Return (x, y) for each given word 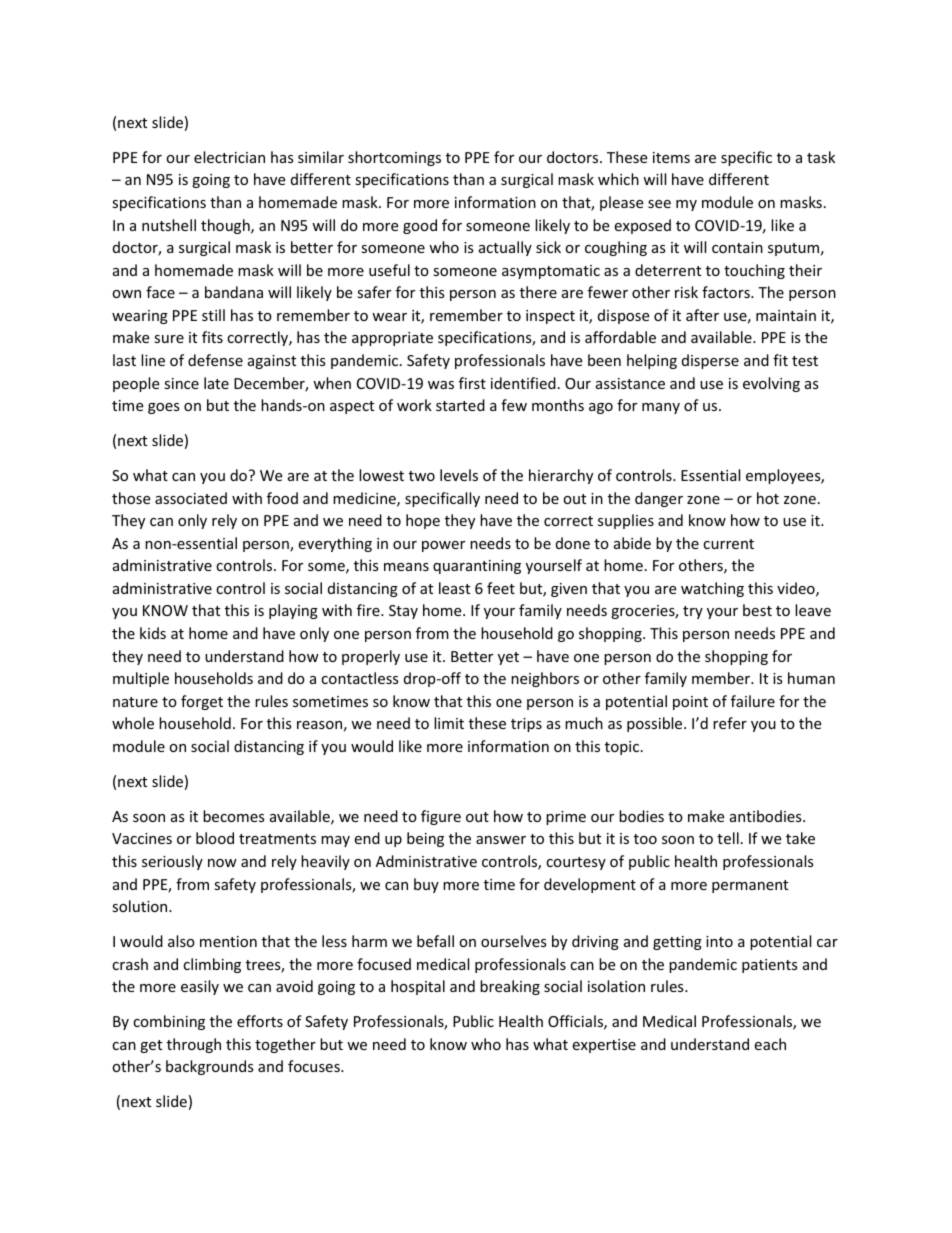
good (420, 226)
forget (202, 702)
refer (730, 723)
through (194, 1045)
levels (459, 475)
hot (768, 498)
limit (449, 723)
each (770, 1044)
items (671, 157)
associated (191, 498)
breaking (510, 987)
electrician (229, 157)
